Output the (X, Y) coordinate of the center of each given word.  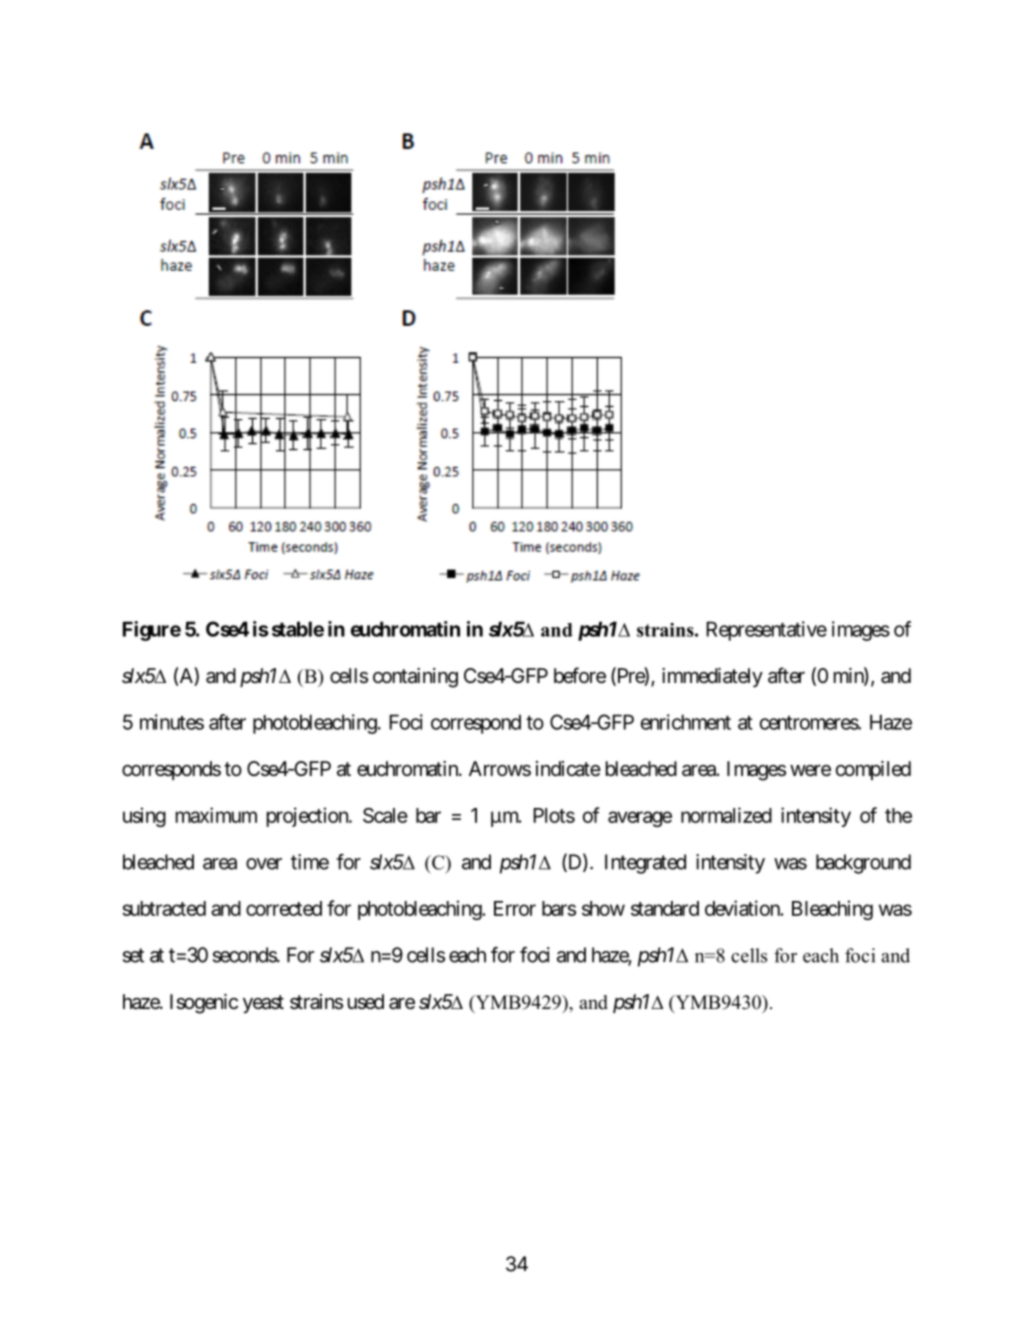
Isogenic (204, 1004)
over (264, 864)
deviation (743, 908)
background (863, 864)
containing (415, 678)
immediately (712, 677)
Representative (766, 631)
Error (515, 908)
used (366, 1002)
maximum (216, 815)
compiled (873, 770)
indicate (568, 769)
